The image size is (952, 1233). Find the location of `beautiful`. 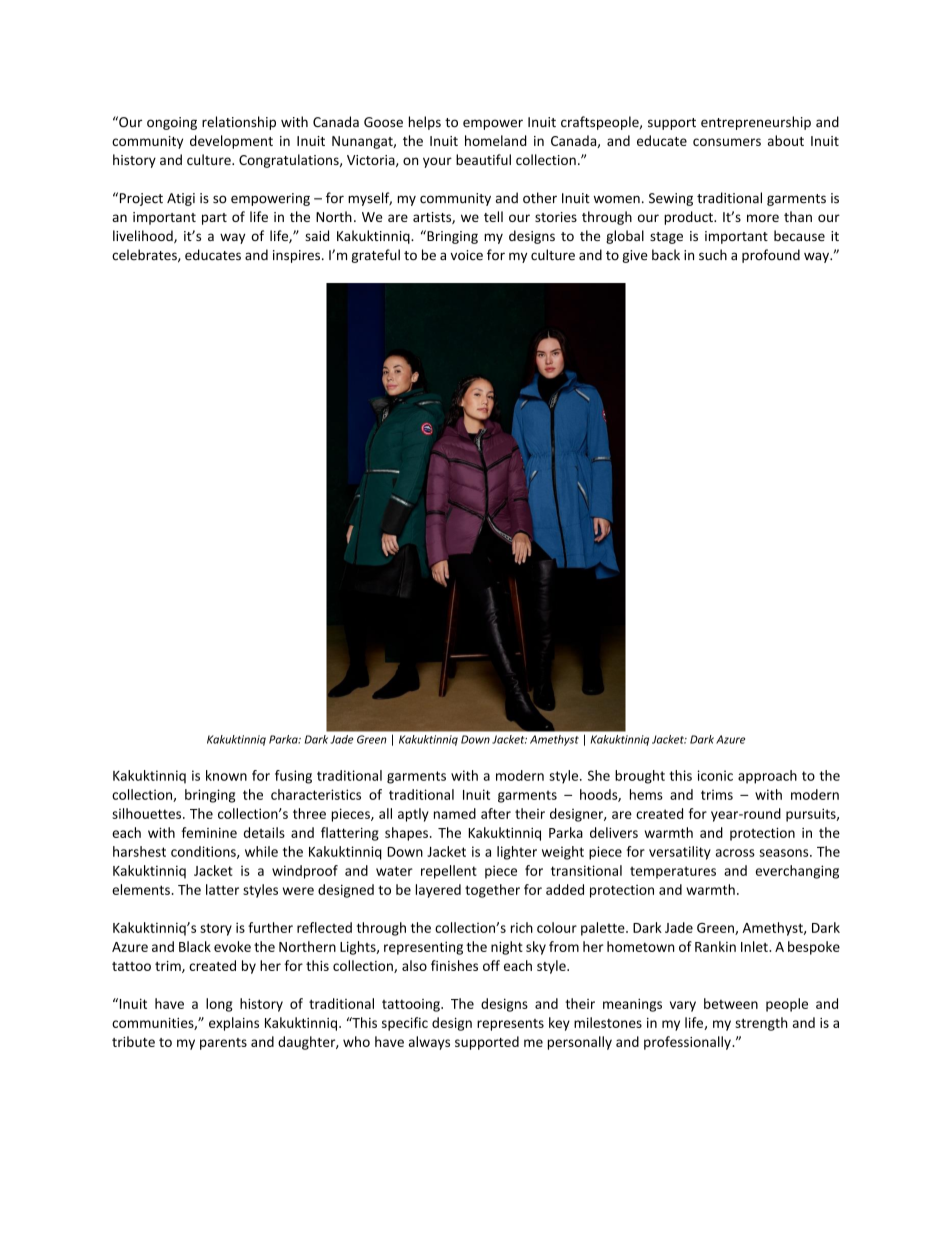

beautiful is located at coordinates (483, 159).
